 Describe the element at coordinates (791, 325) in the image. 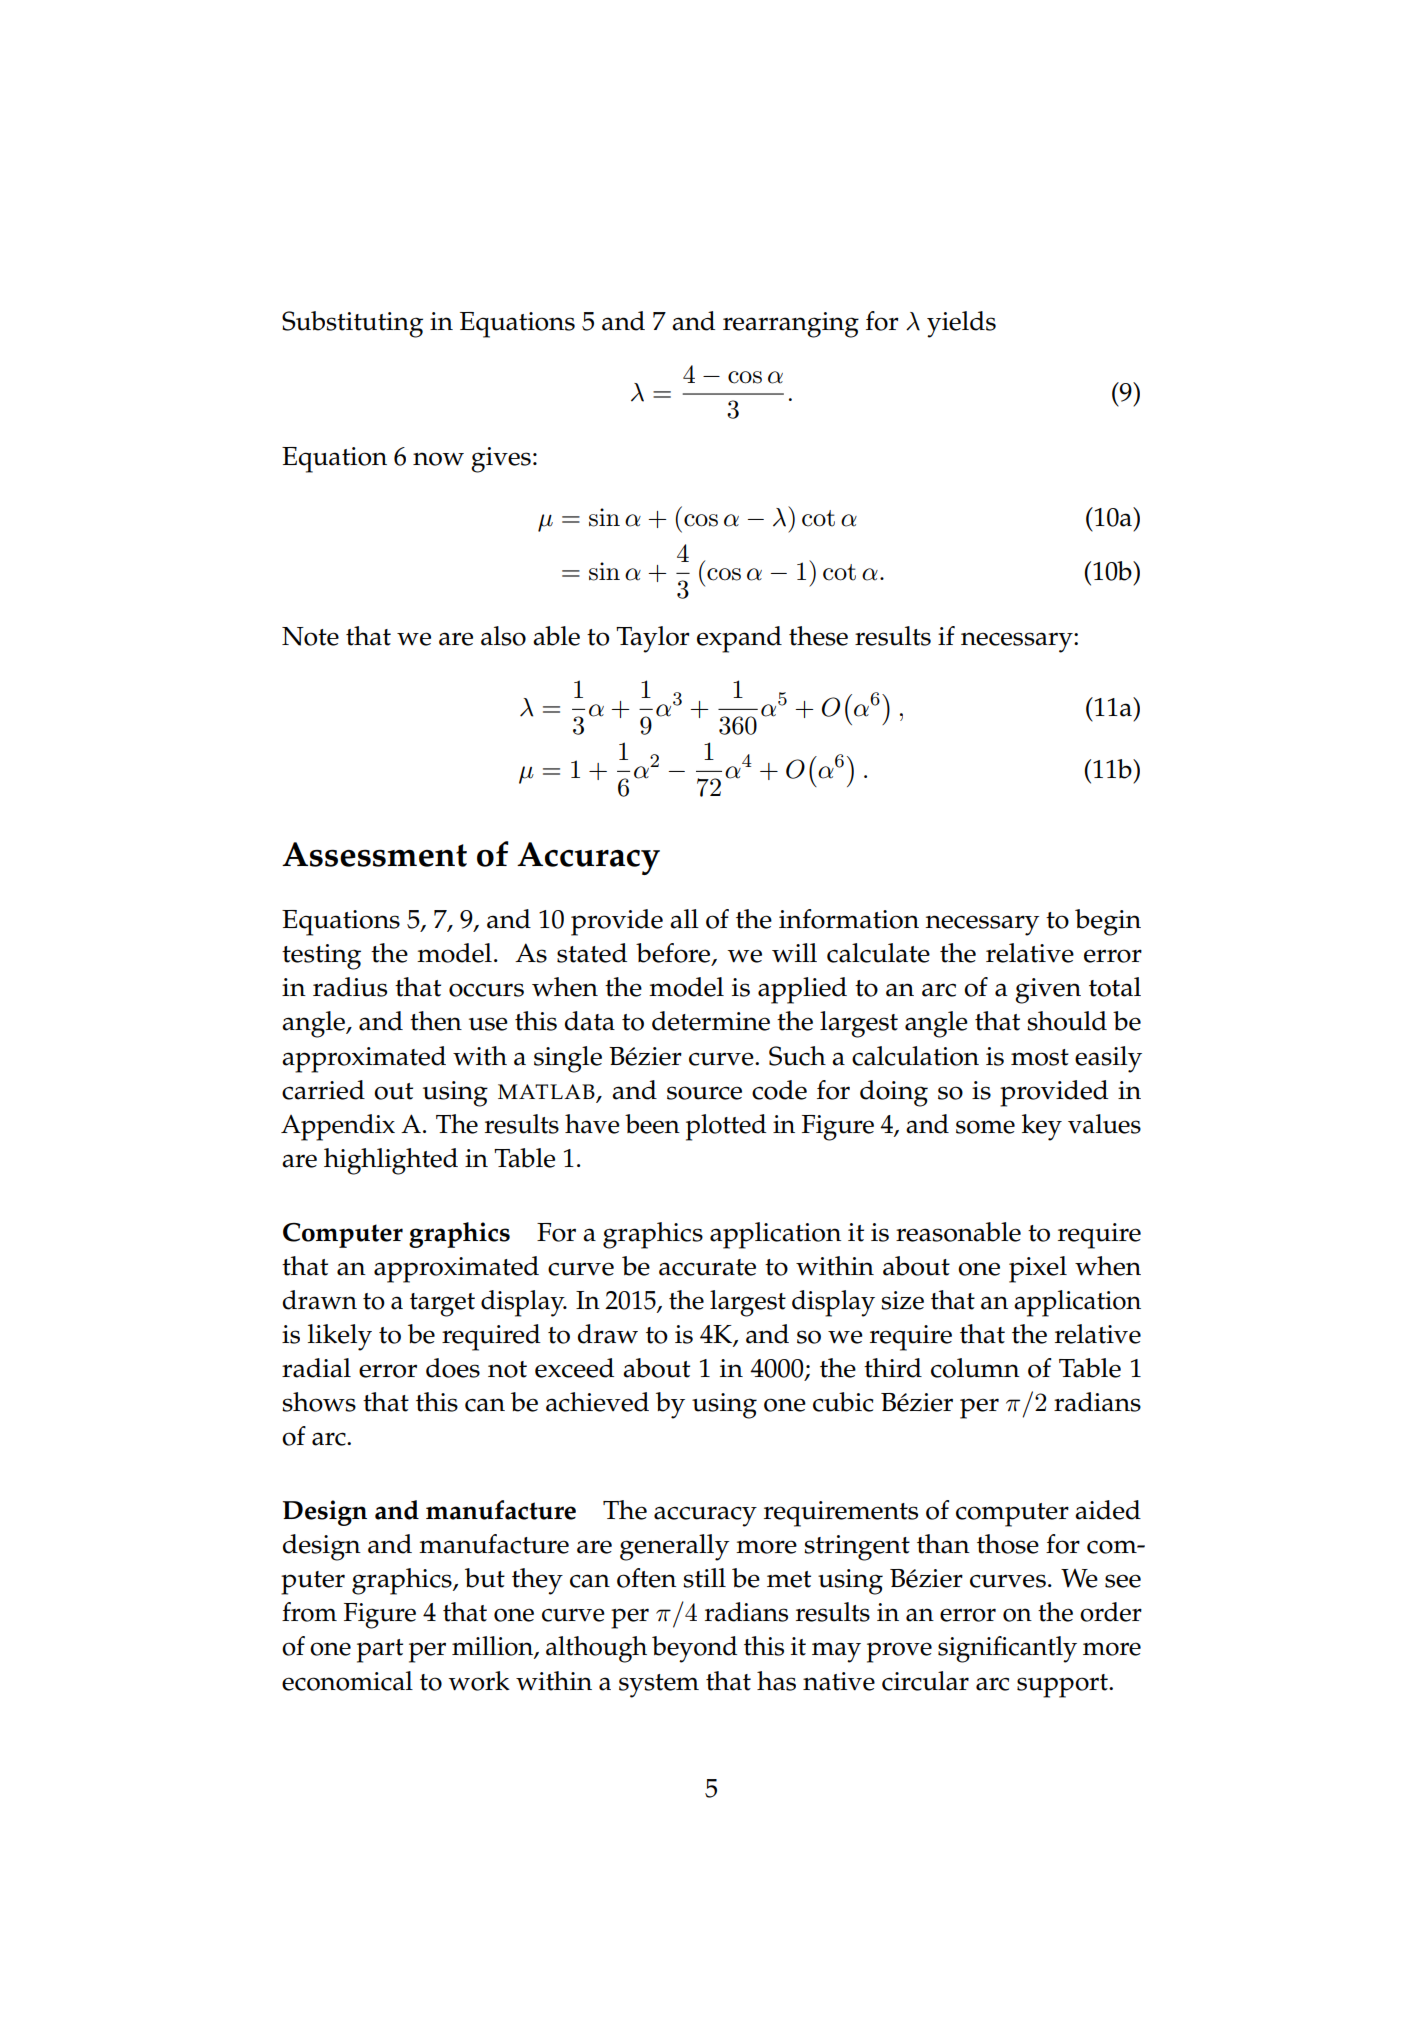

I see `rearranging` at that location.
